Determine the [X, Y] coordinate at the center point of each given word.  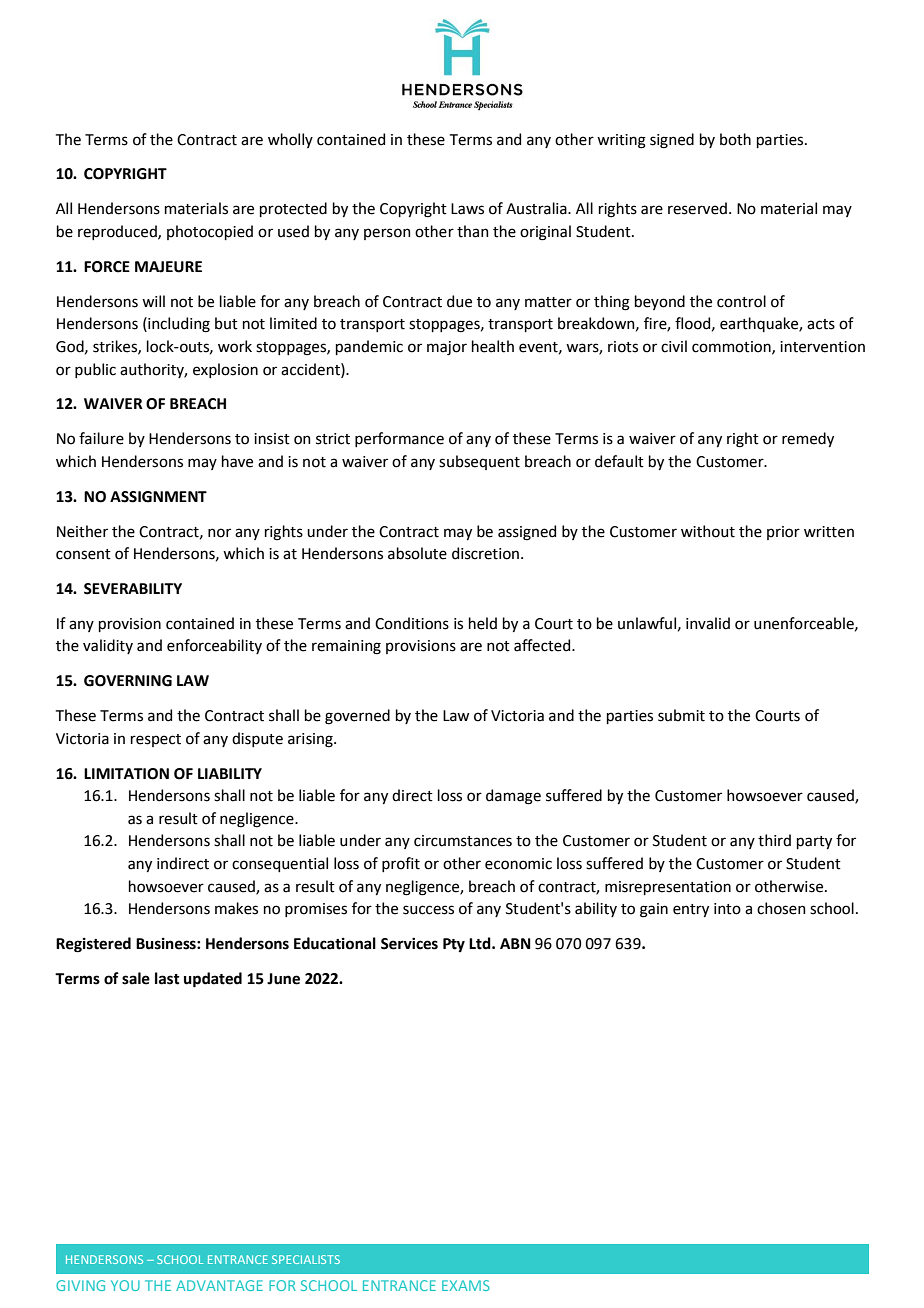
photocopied [210, 232]
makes [236, 908]
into [727, 909]
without [708, 531]
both [735, 139]
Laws [467, 209]
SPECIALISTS [306, 1259]
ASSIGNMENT [158, 497]
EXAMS [466, 1285]
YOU [125, 1285]
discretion [487, 553]
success [428, 910]
